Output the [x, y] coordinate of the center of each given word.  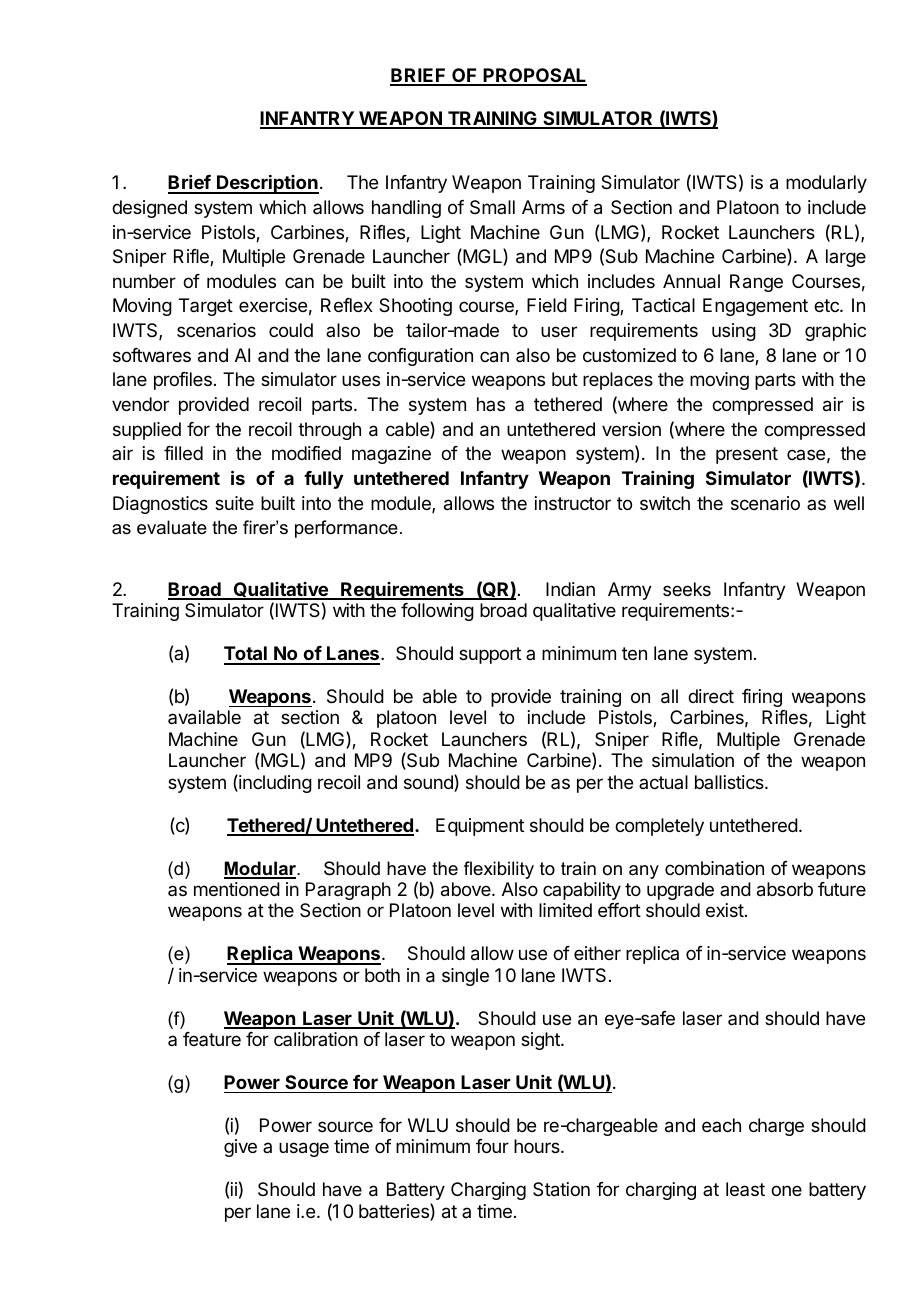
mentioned [237, 889]
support [490, 655]
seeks [687, 589]
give [240, 1148]
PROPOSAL [534, 76]
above [467, 889]
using [734, 332]
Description [267, 184]
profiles [183, 381]
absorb [785, 889]
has [491, 404]
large [846, 258]
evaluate [172, 527]
